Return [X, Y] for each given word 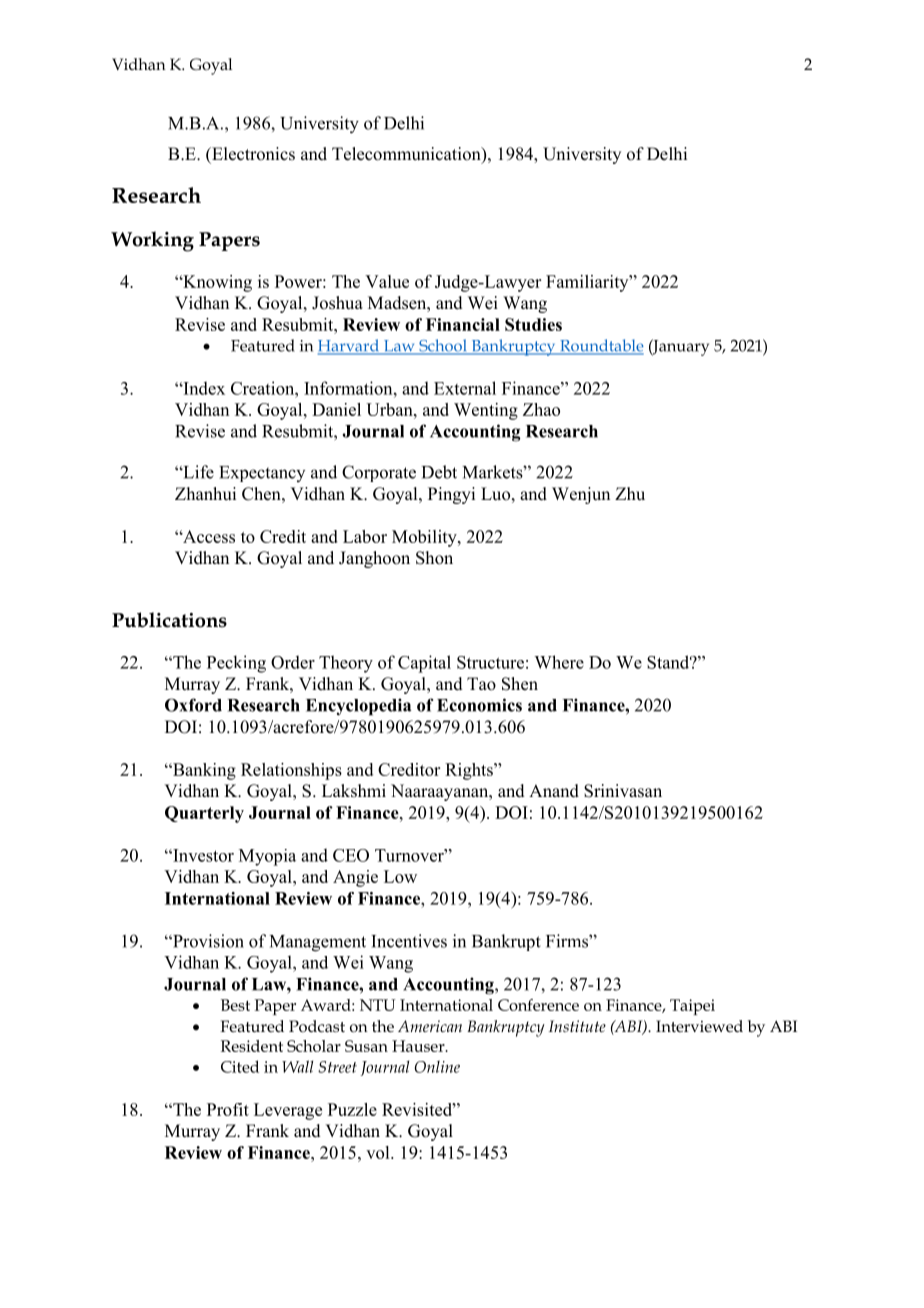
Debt [439, 472]
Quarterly [204, 814]
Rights [470, 771]
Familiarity [588, 283]
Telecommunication [407, 155]
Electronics [252, 154]
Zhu [630, 494]
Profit [228, 1109]
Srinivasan [623, 791]
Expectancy [262, 474]
